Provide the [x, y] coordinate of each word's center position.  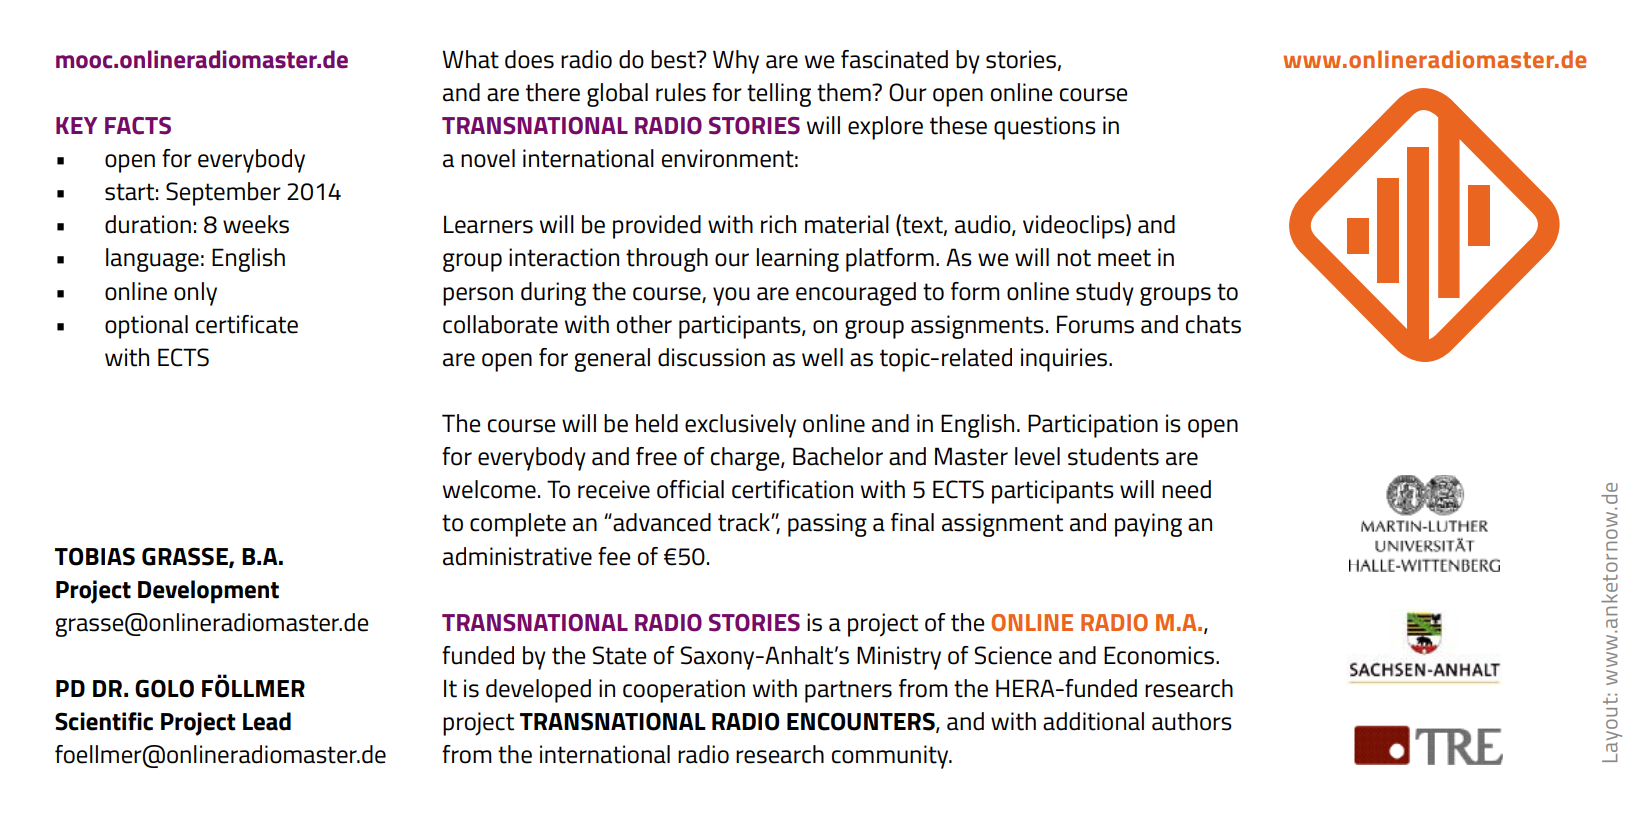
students [1113, 456]
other [644, 324]
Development [208, 592]
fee [614, 556]
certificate [247, 324]
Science [1013, 655]
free [656, 456]
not [1074, 258]
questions [1045, 128]
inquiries [1065, 360]
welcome [489, 489]
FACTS [138, 126]
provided [657, 227]
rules [681, 92]
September [223, 194]
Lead [267, 721]
